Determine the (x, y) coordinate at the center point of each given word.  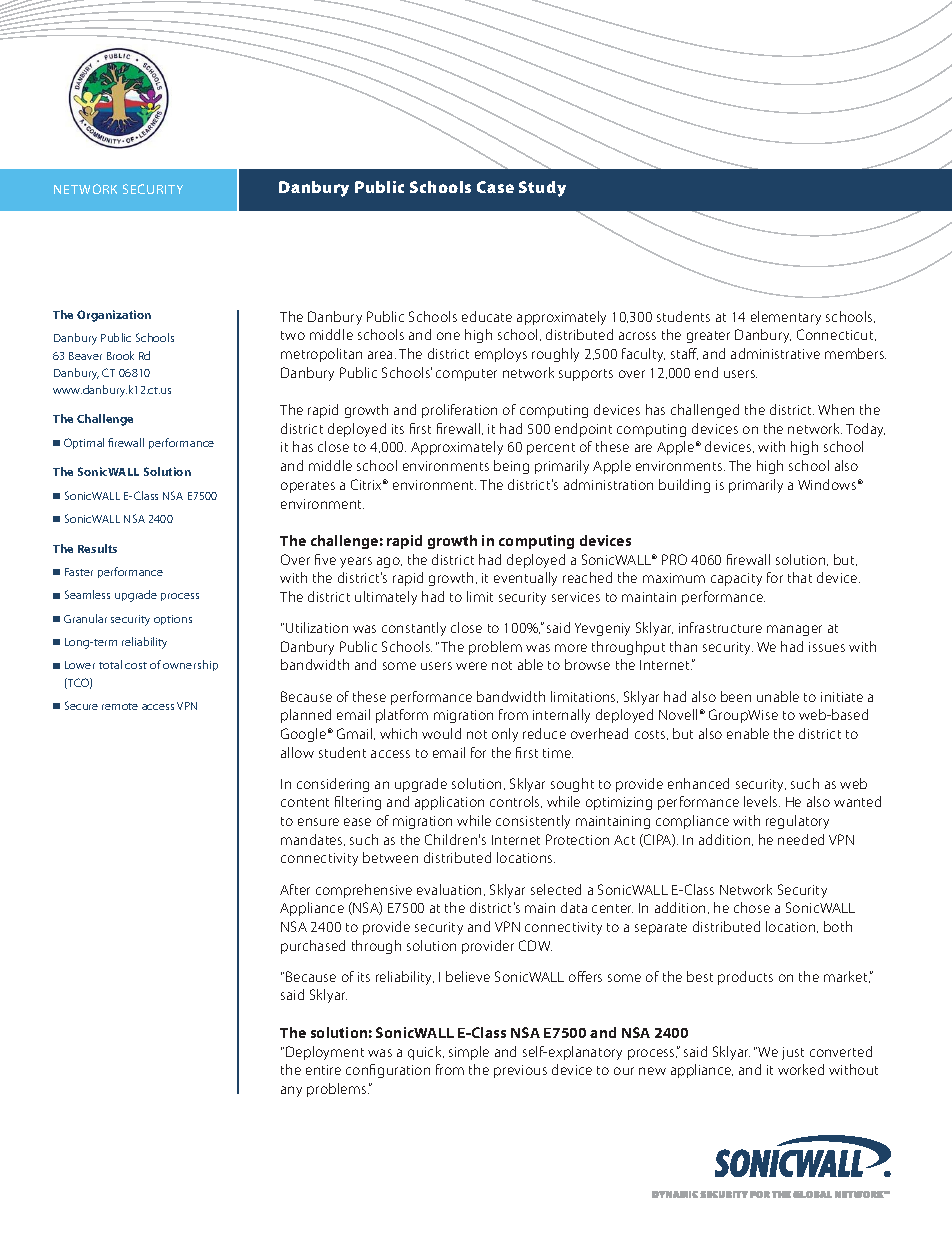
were (471, 666)
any (291, 1091)
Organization (114, 316)
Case (495, 187)
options (173, 620)
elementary (786, 318)
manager (794, 630)
